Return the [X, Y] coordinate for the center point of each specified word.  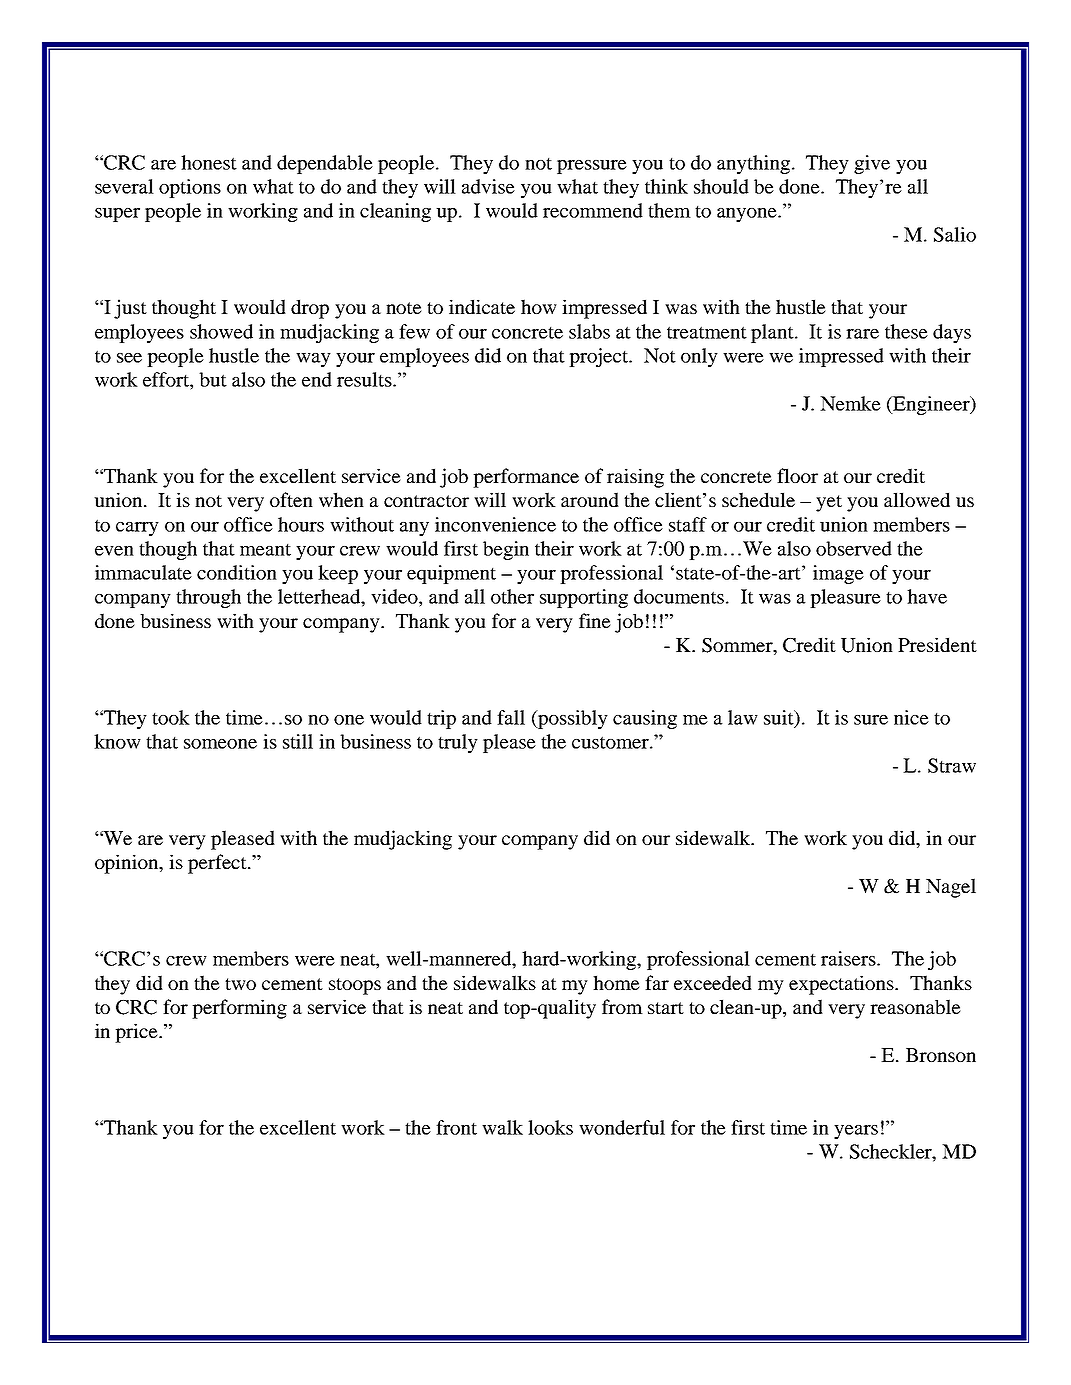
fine [595, 620]
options [190, 188]
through [208, 598]
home [616, 982]
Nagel [951, 888]
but [213, 379]
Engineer [931, 405]
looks [550, 1127]
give [872, 164]
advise [488, 186]
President [937, 644]
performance [526, 478]
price [137, 1033]
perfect [218, 864]
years [856, 1132]
